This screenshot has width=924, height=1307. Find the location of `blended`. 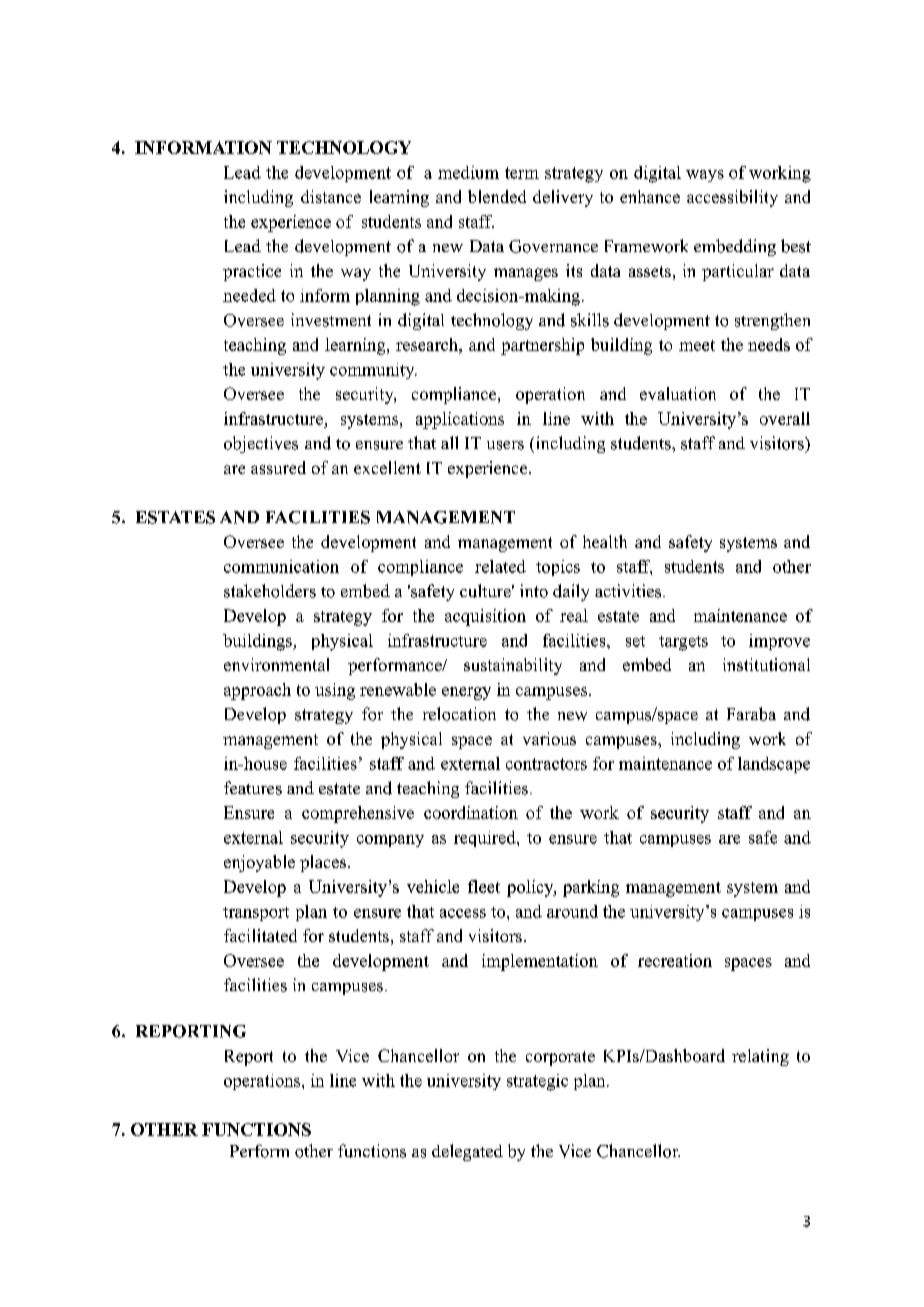

blended is located at coordinates (497, 196).
